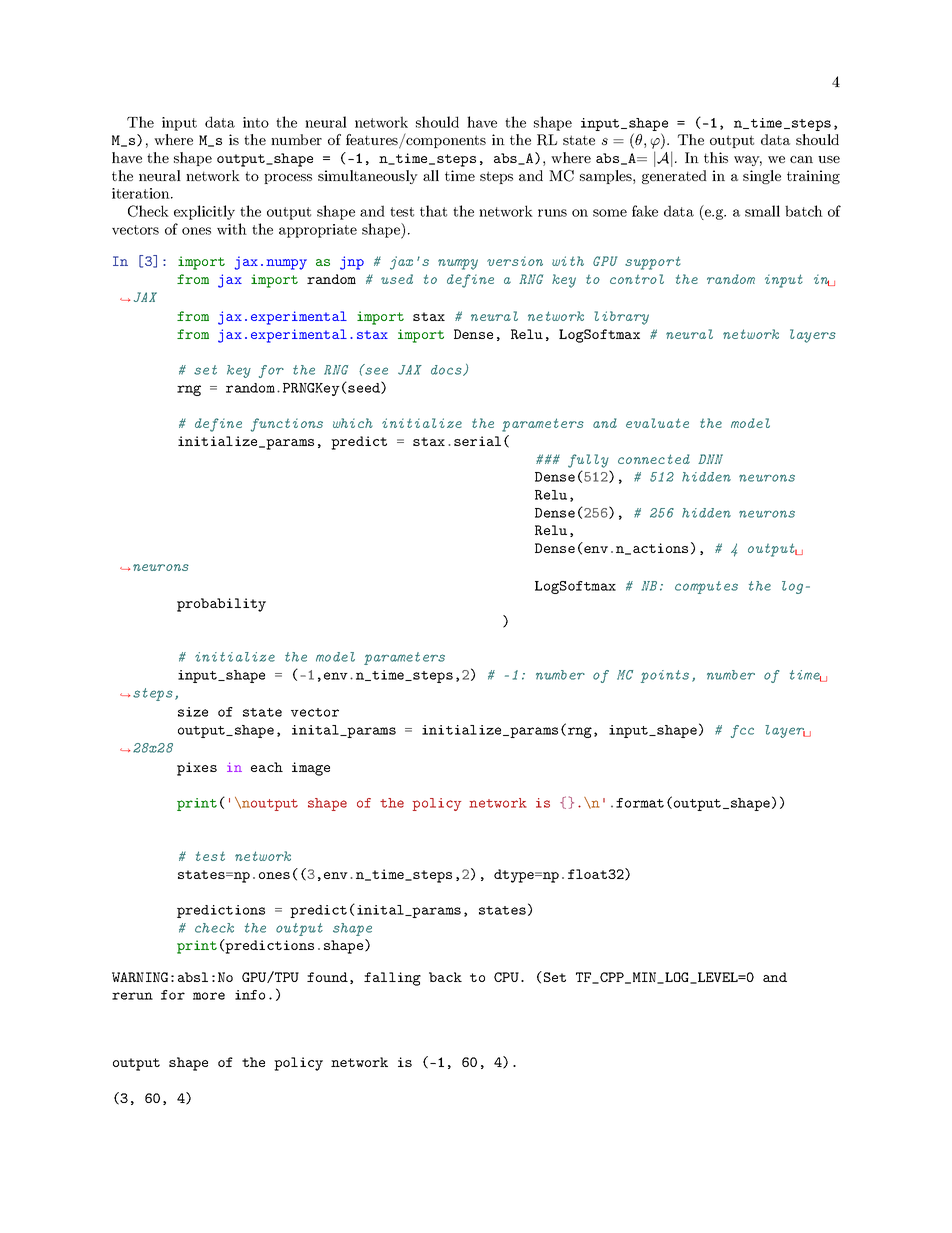  Describe the element at coordinates (588, 461) in the document. I see `fully` at that location.
